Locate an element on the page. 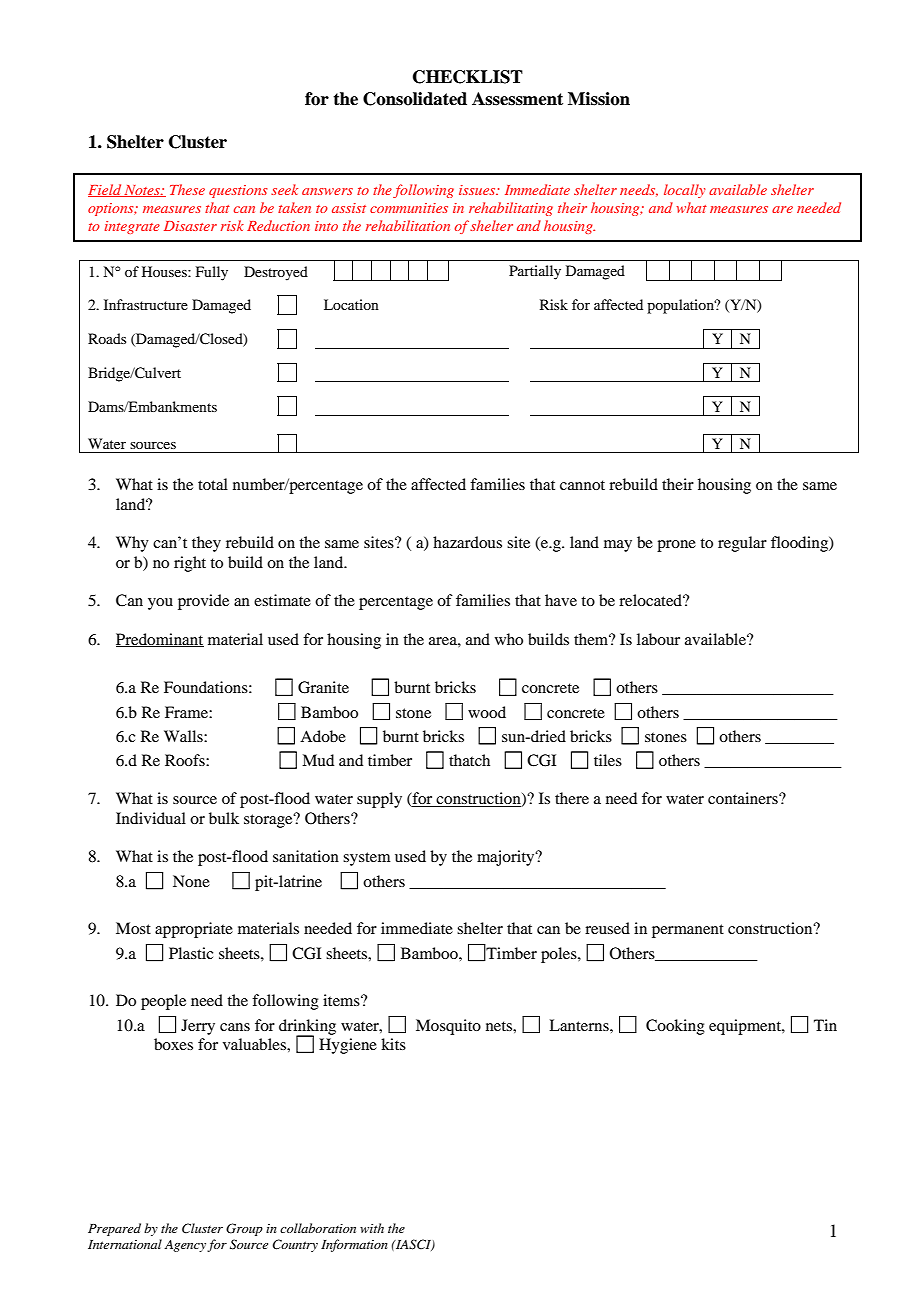 This image has width=924, height=1308. Cooking is located at coordinates (675, 1027).
